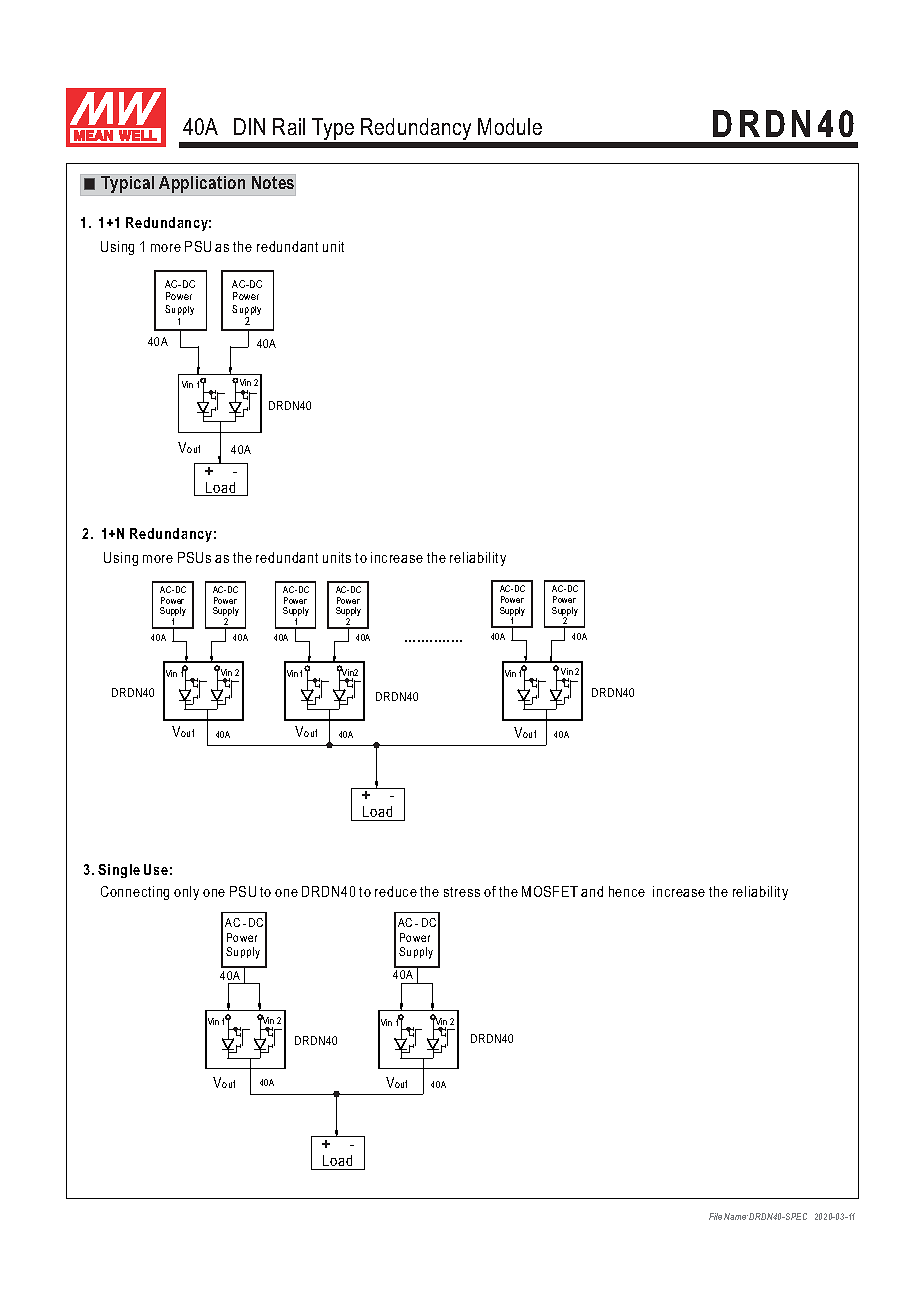 This screenshot has width=924, height=1308. I want to click on MOSFET, so click(550, 891).
